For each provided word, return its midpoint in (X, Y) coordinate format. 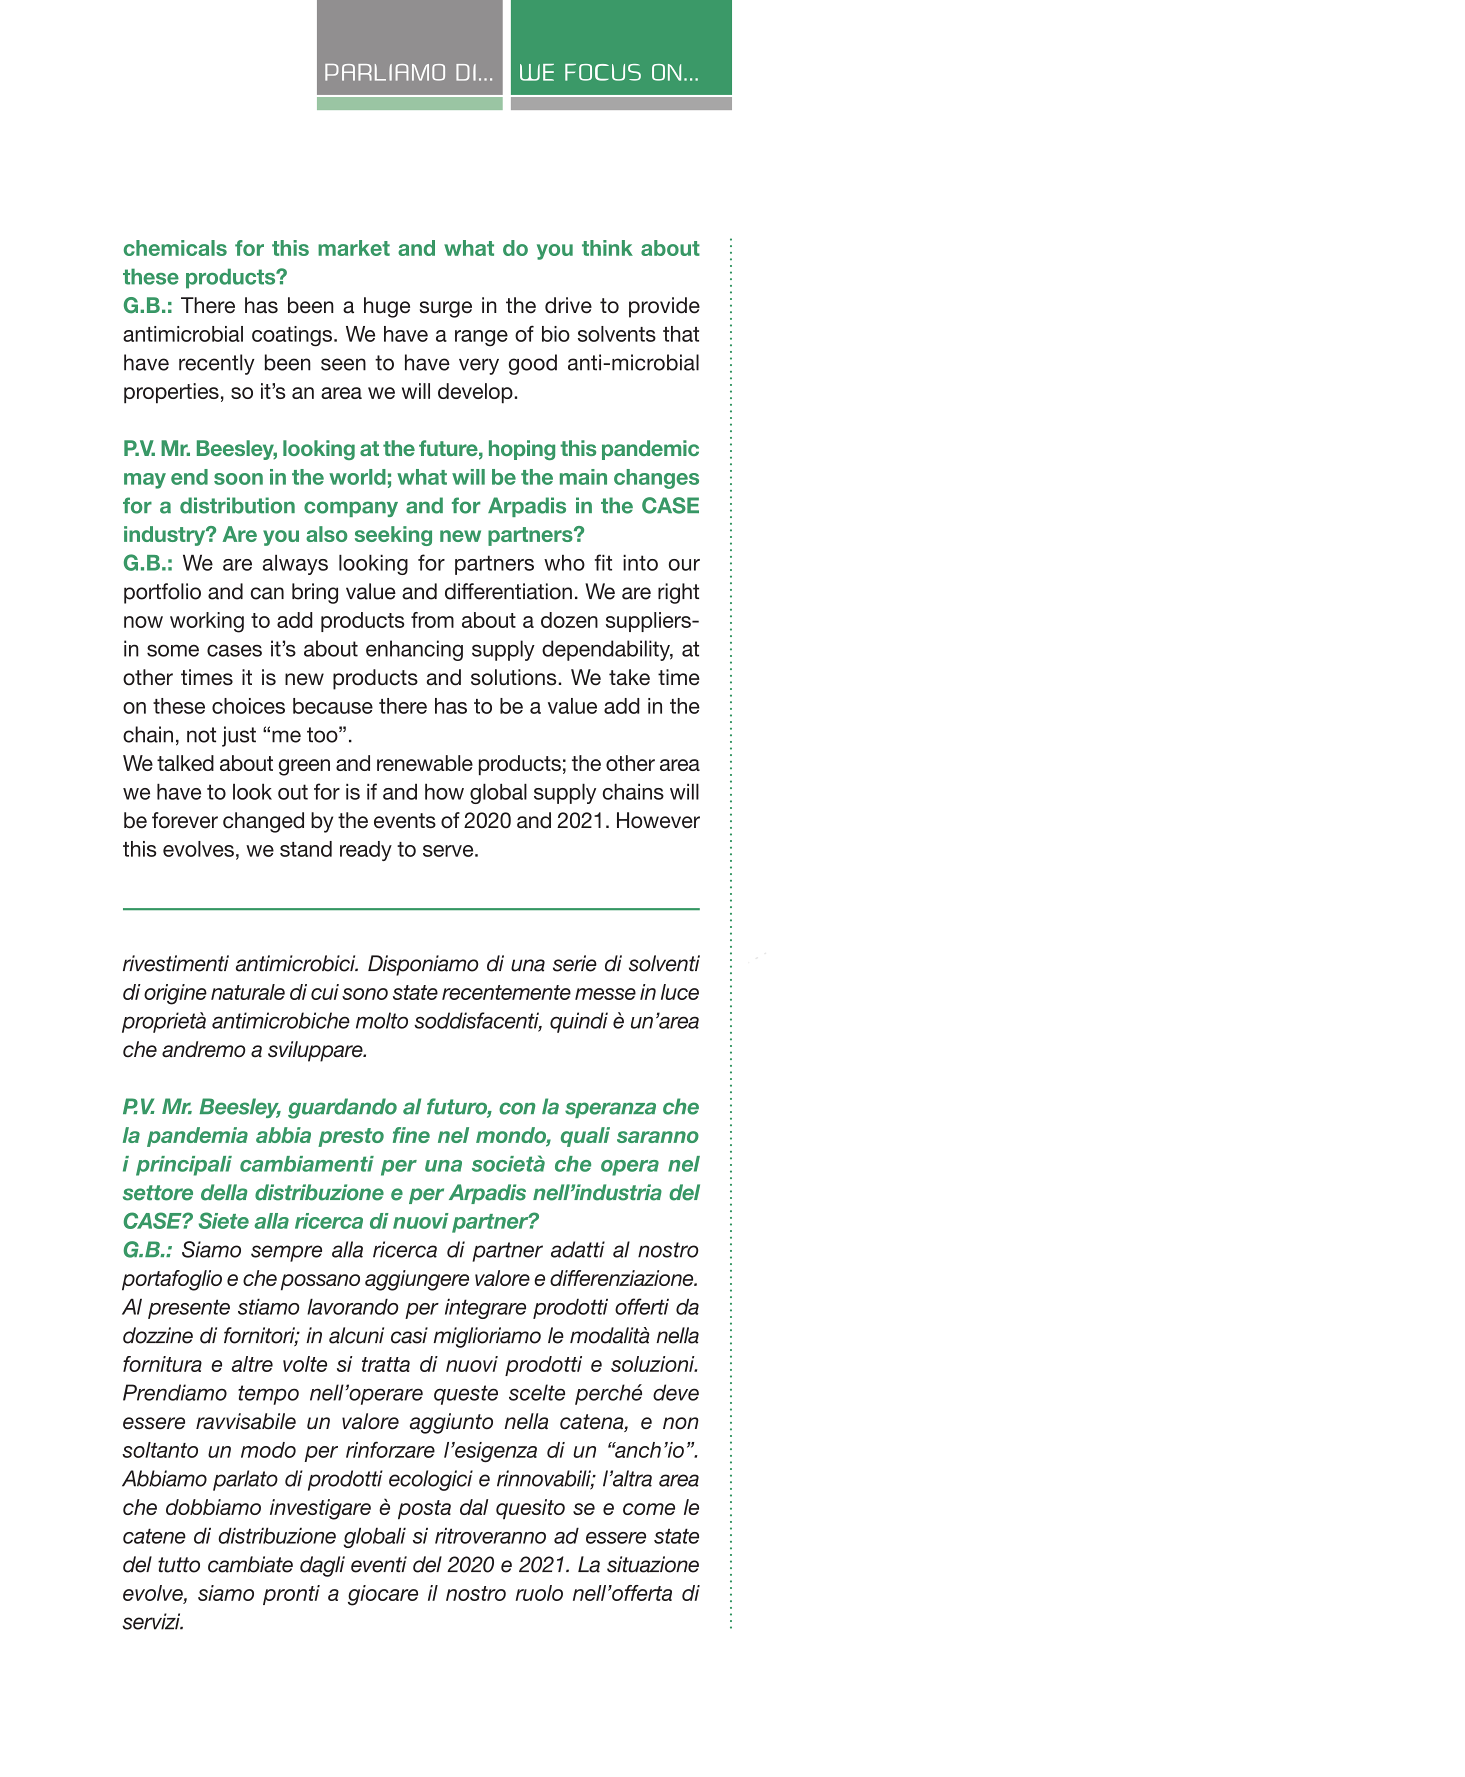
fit (603, 562)
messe (605, 994)
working (207, 622)
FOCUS (603, 72)
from (432, 620)
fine (411, 1135)
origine (175, 994)
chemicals (175, 248)
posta (424, 1510)
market (354, 248)
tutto (179, 1565)
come (649, 1509)
